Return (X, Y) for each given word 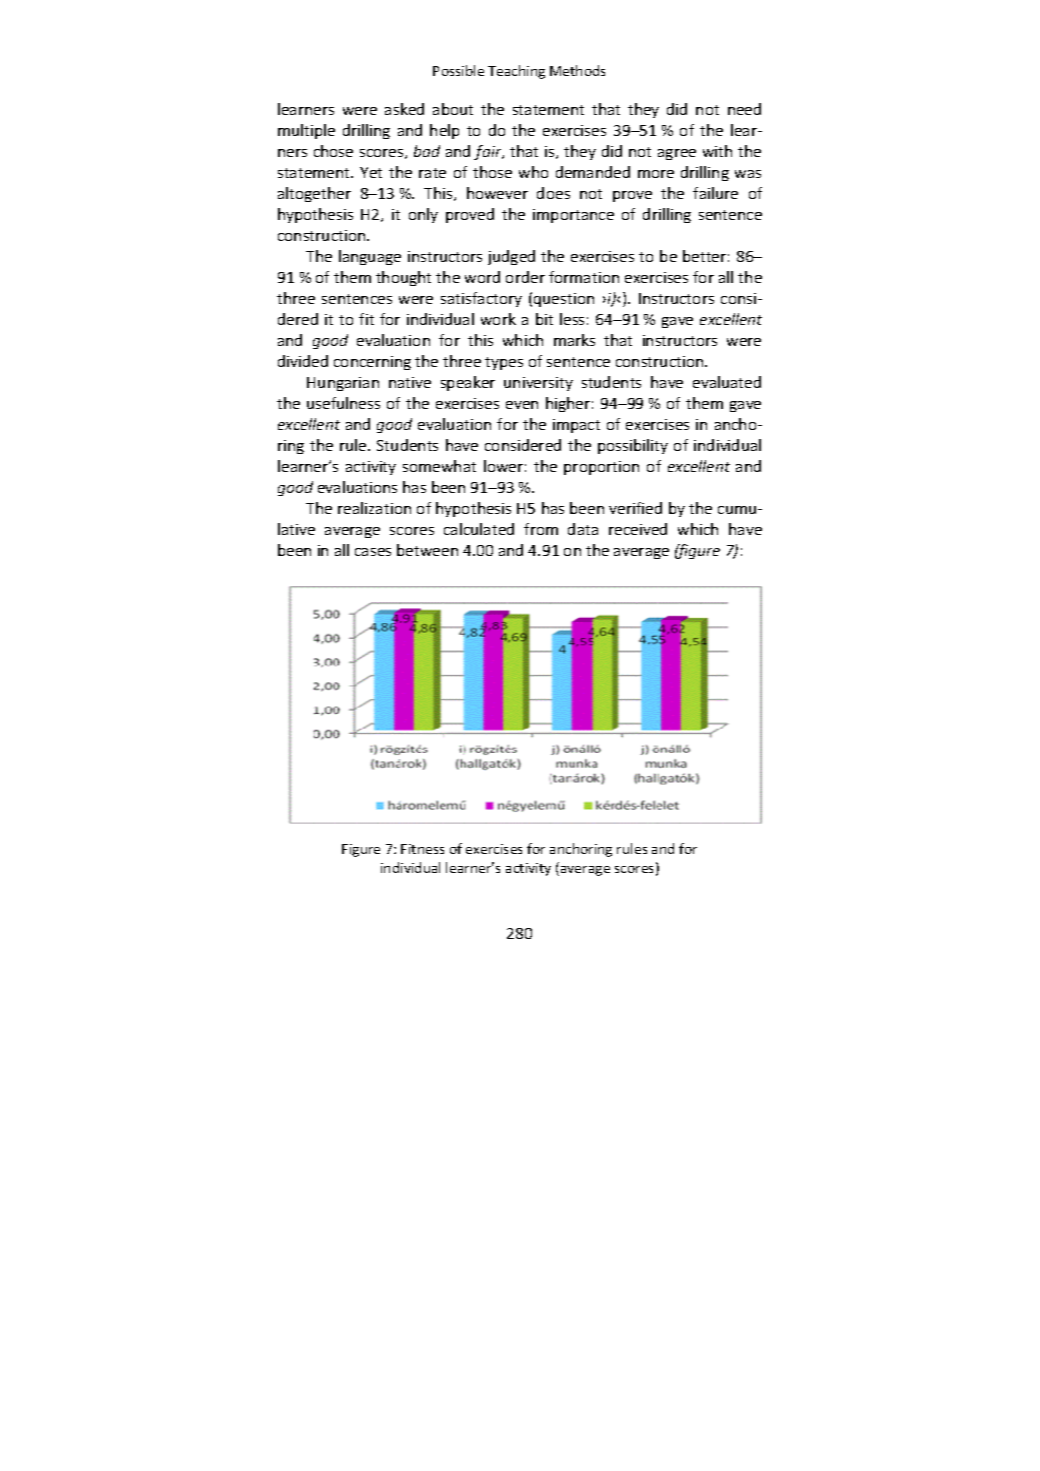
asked (404, 109)
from (541, 529)
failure (715, 193)
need (744, 109)
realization (374, 508)
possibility (633, 446)
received (638, 529)
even (522, 405)
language (370, 257)
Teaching (516, 72)
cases (373, 552)
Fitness (422, 849)
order (525, 277)
